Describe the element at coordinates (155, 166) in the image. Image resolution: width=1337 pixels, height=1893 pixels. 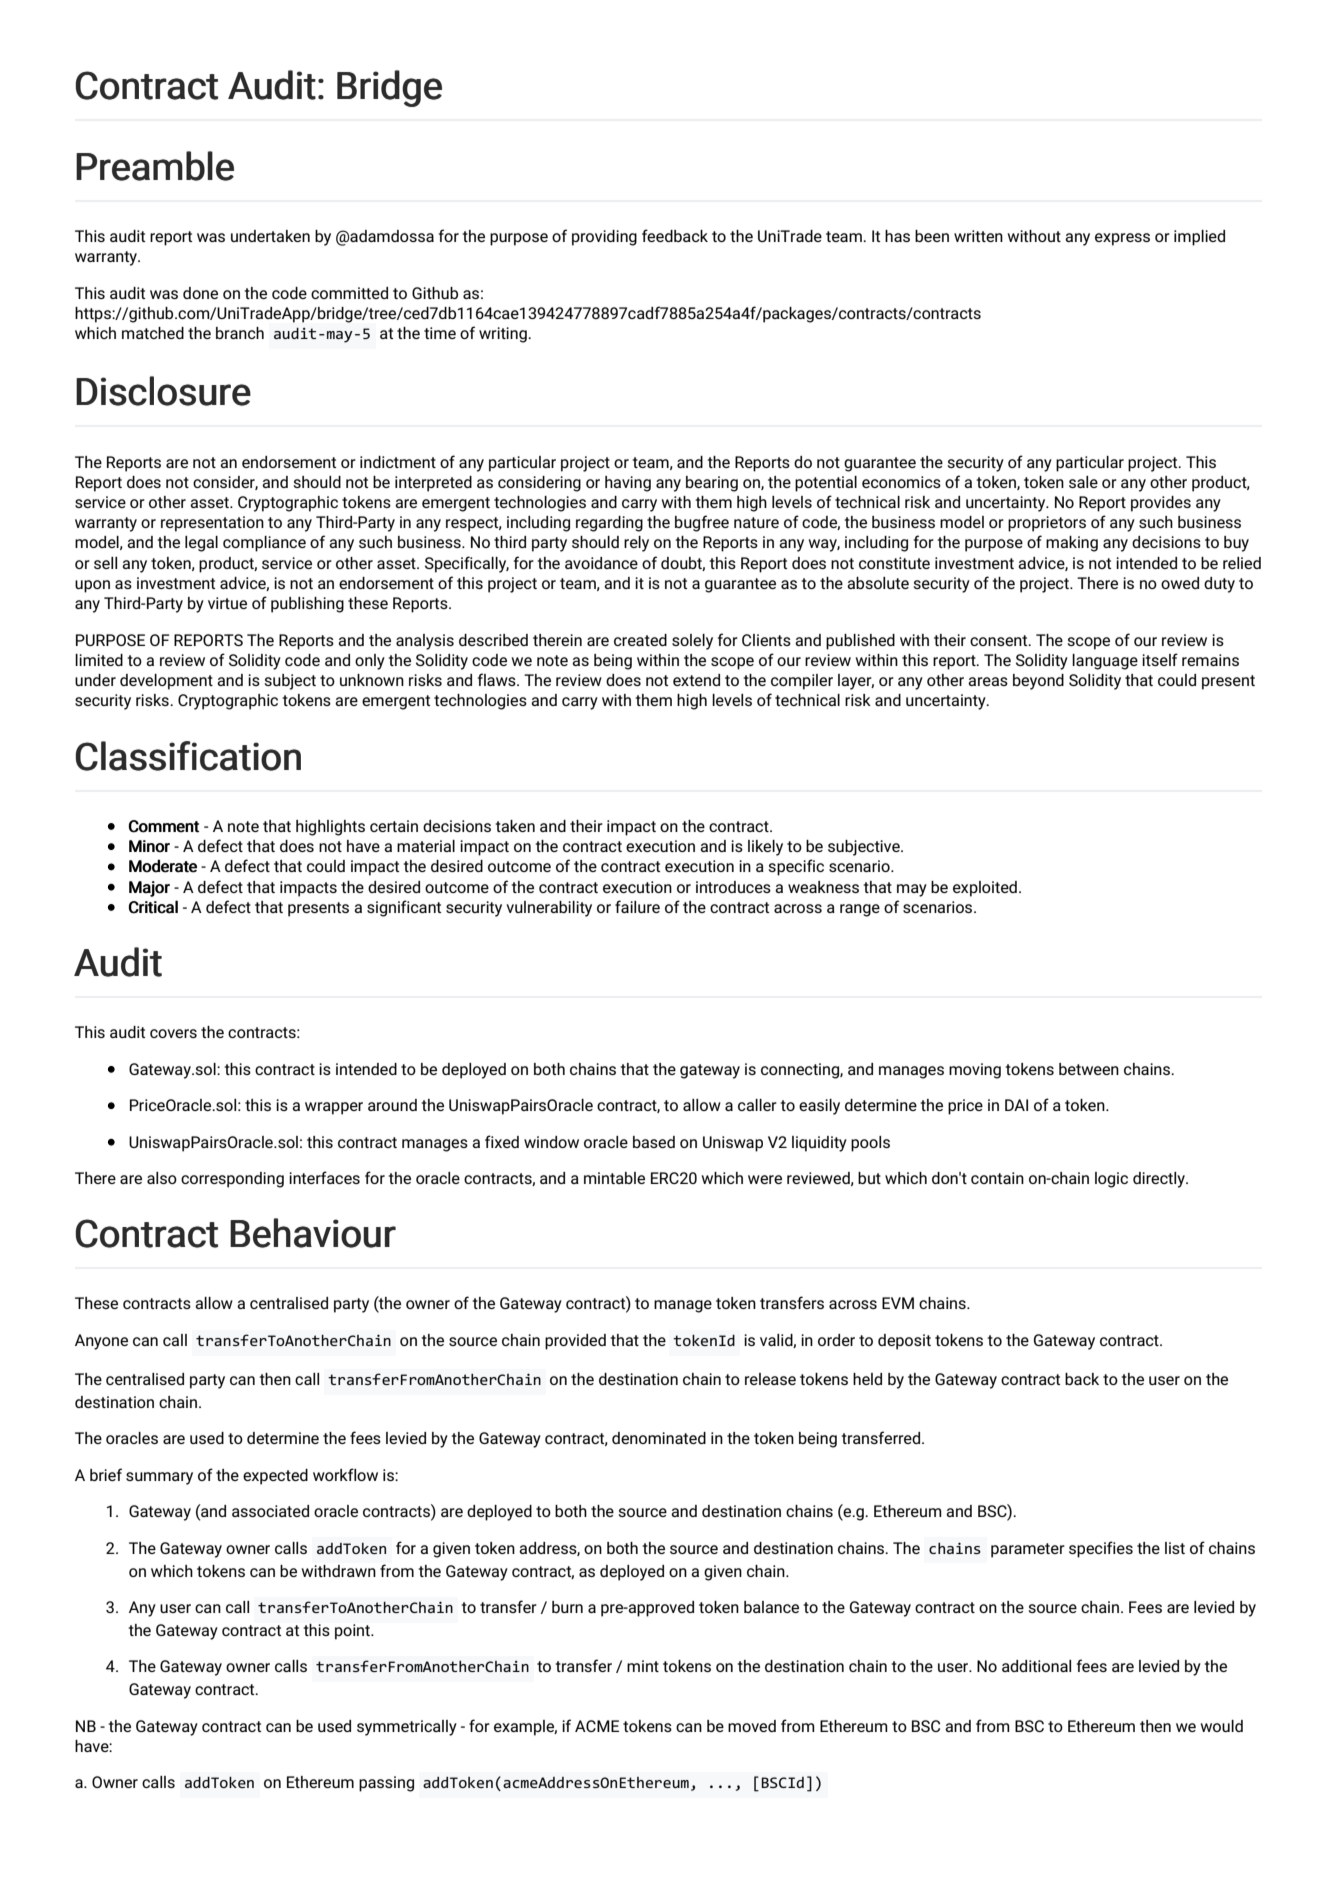
I see `Preamble` at that location.
